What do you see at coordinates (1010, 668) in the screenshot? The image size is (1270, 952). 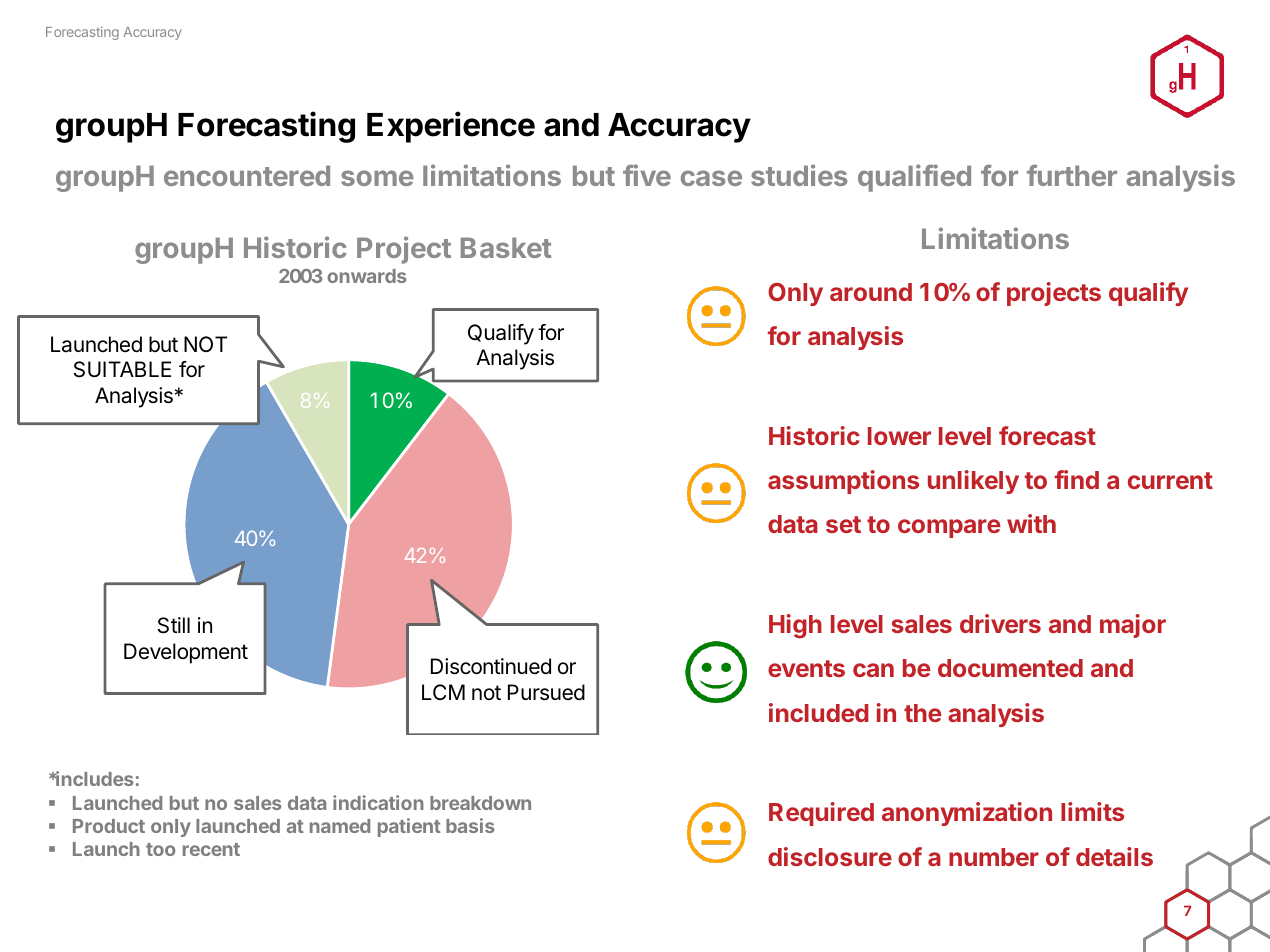 I see `documented` at bounding box center [1010, 668].
